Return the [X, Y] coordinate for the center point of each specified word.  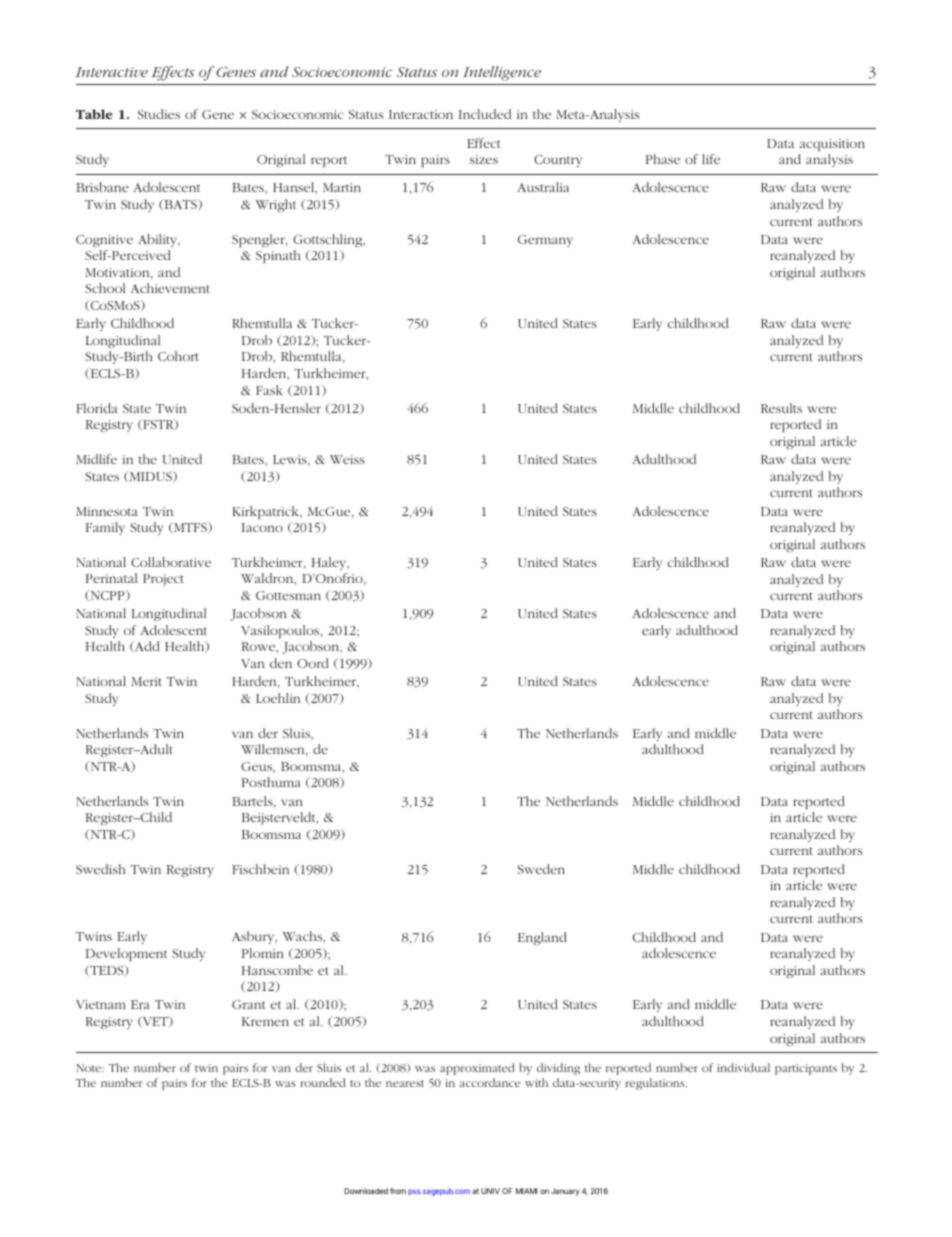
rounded [323, 1082]
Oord [313, 663]
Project [163, 580]
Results [781, 408]
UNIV [490, 1191]
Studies [159, 114]
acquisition [832, 145]
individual [743, 1067]
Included [485, 114]
